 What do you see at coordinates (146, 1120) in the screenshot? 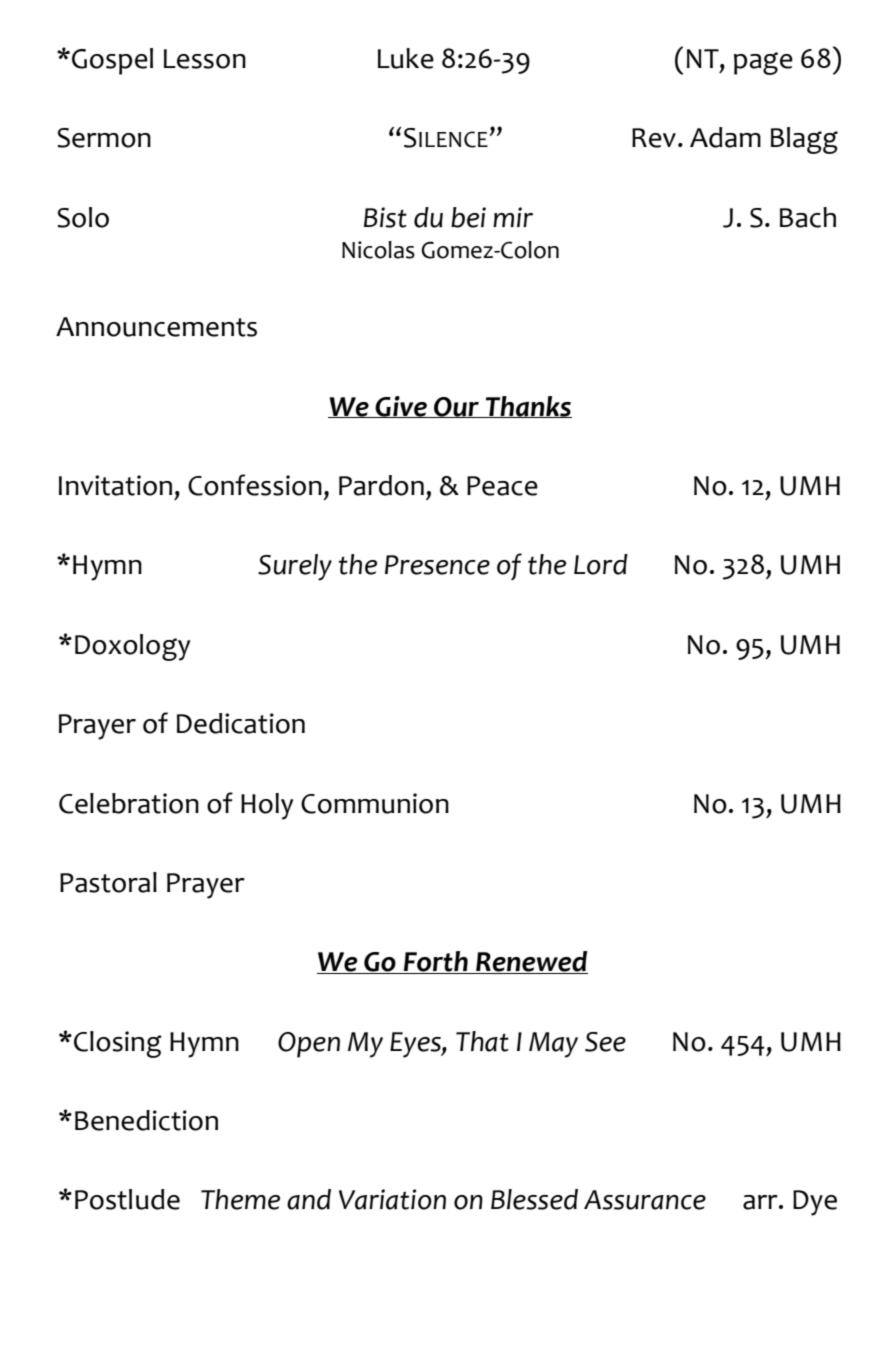
I see `Benediction` at bounding box center [146, 1120].
